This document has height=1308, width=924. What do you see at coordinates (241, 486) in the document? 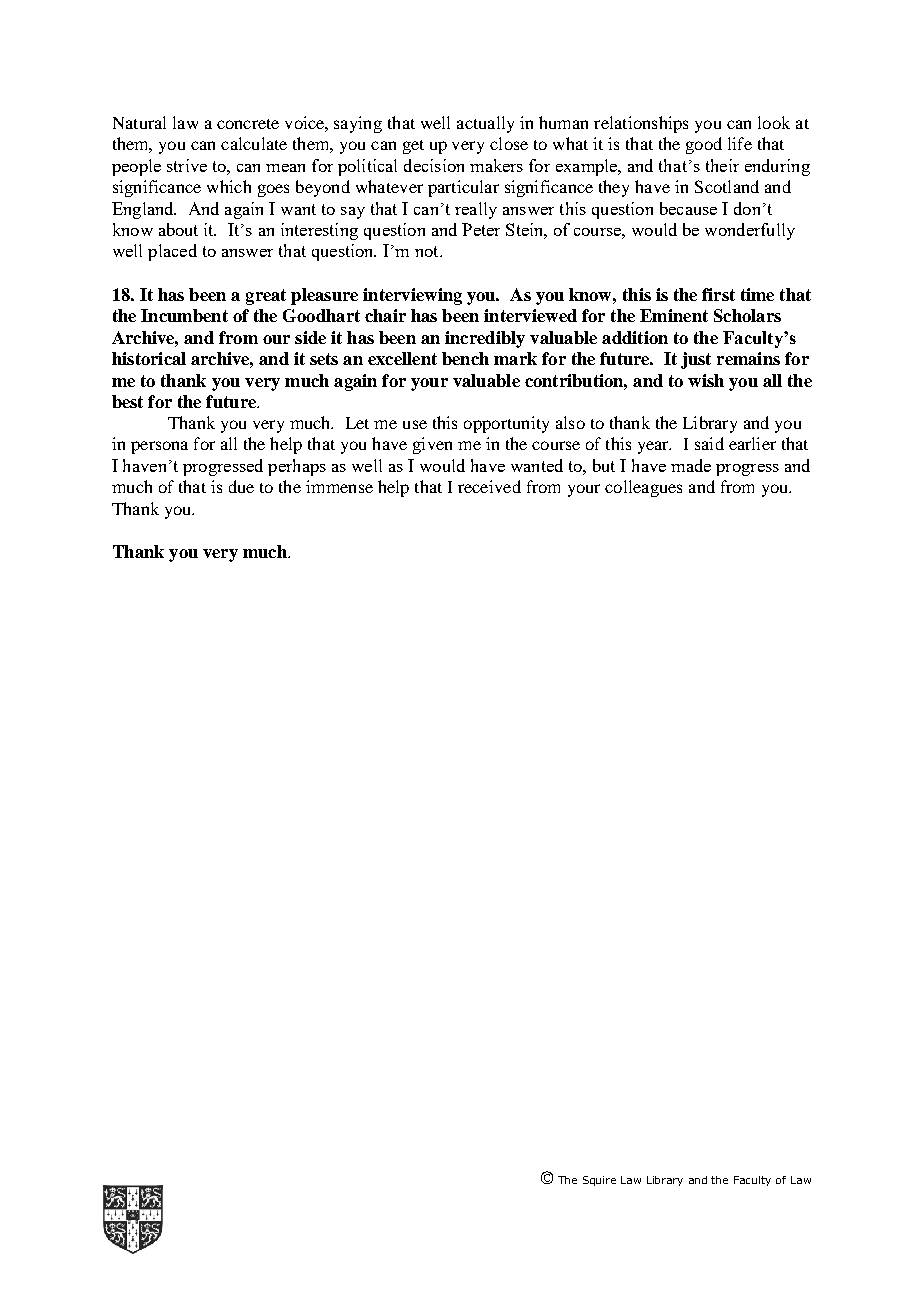
I see `due` at bounding box center [241, 486].
